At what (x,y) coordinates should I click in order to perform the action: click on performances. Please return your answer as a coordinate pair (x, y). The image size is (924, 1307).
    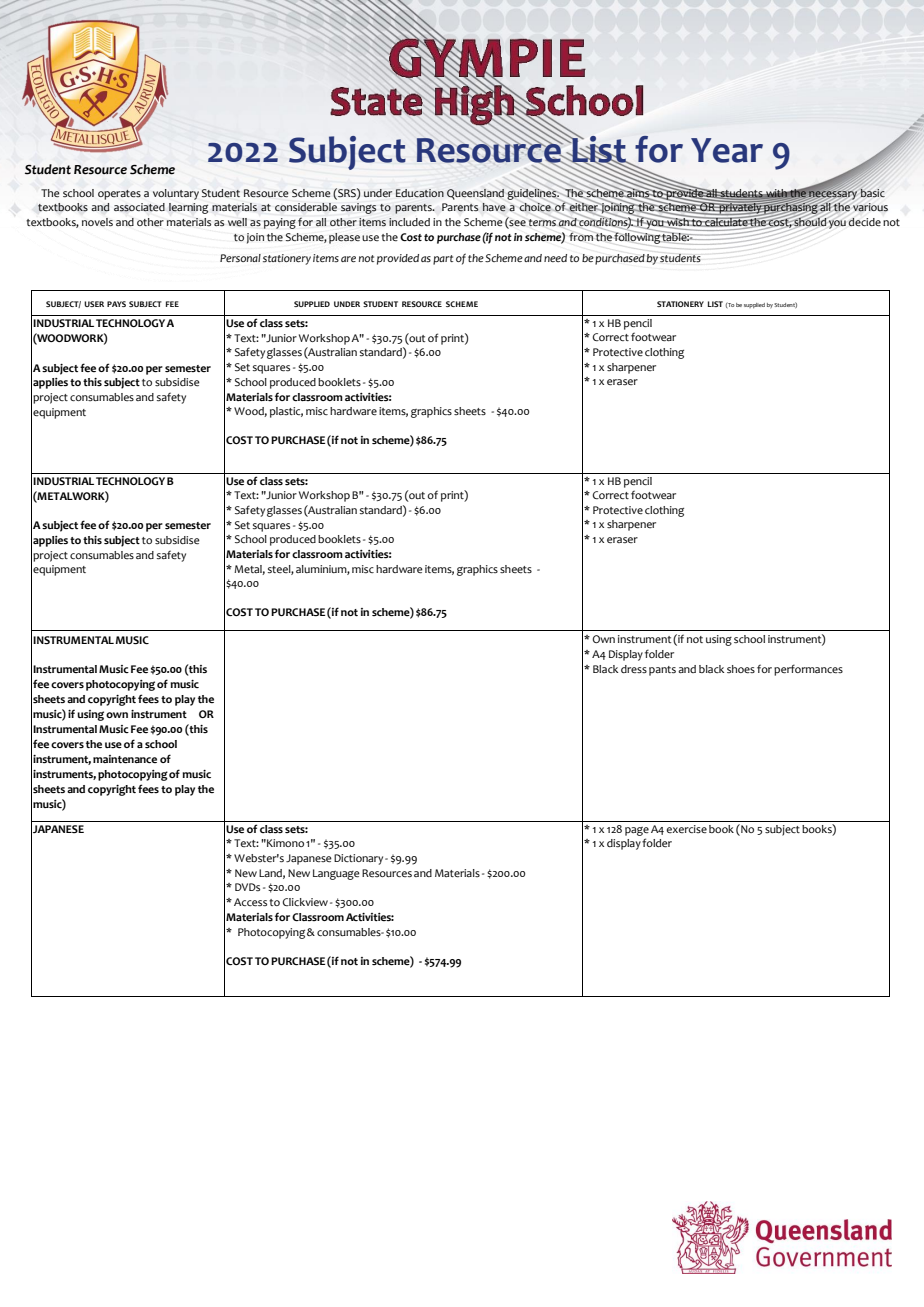
    Looking at the image, I should click on (808, 670).
